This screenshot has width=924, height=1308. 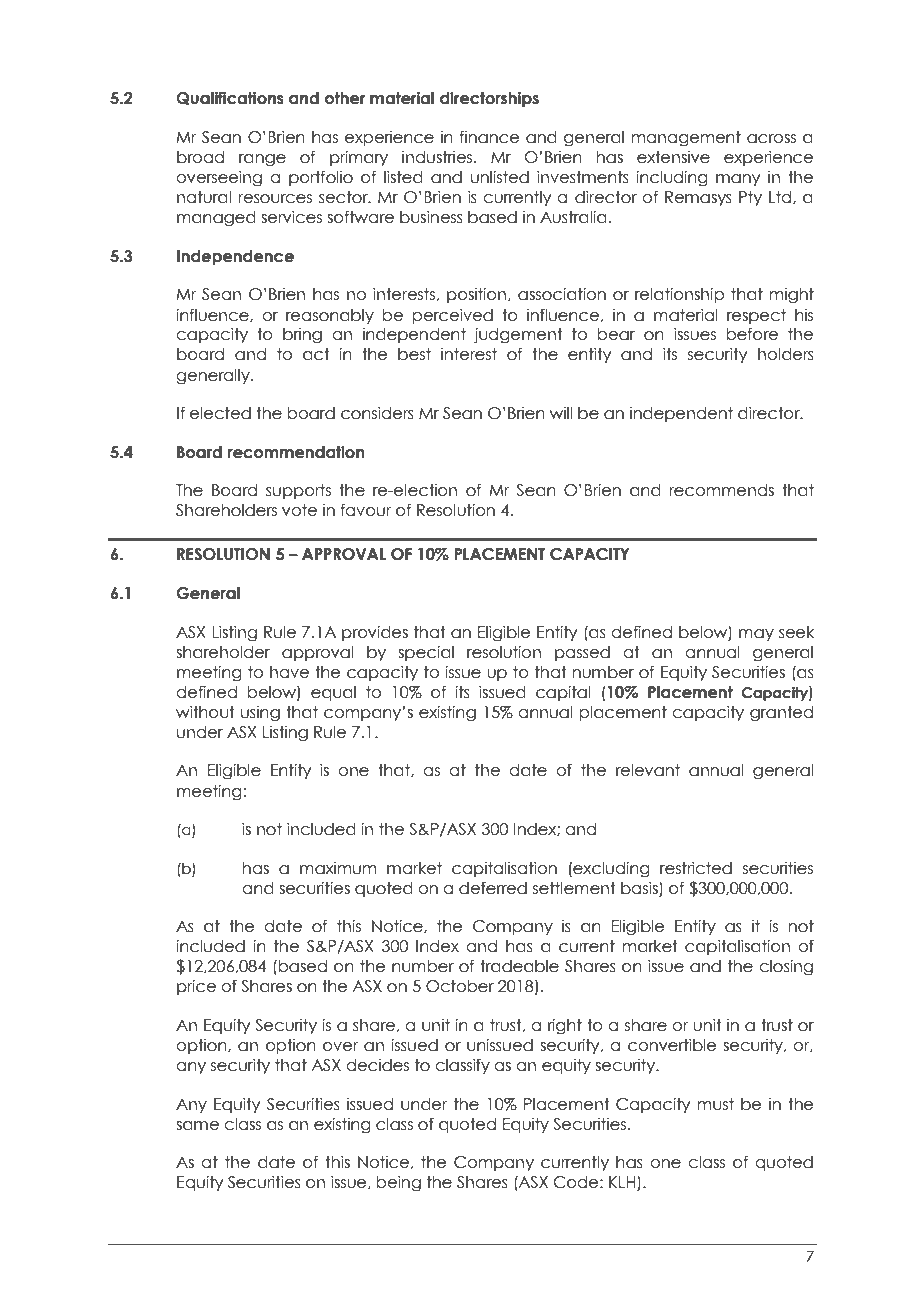 I want to click on have, so click(x=289, y=672).
